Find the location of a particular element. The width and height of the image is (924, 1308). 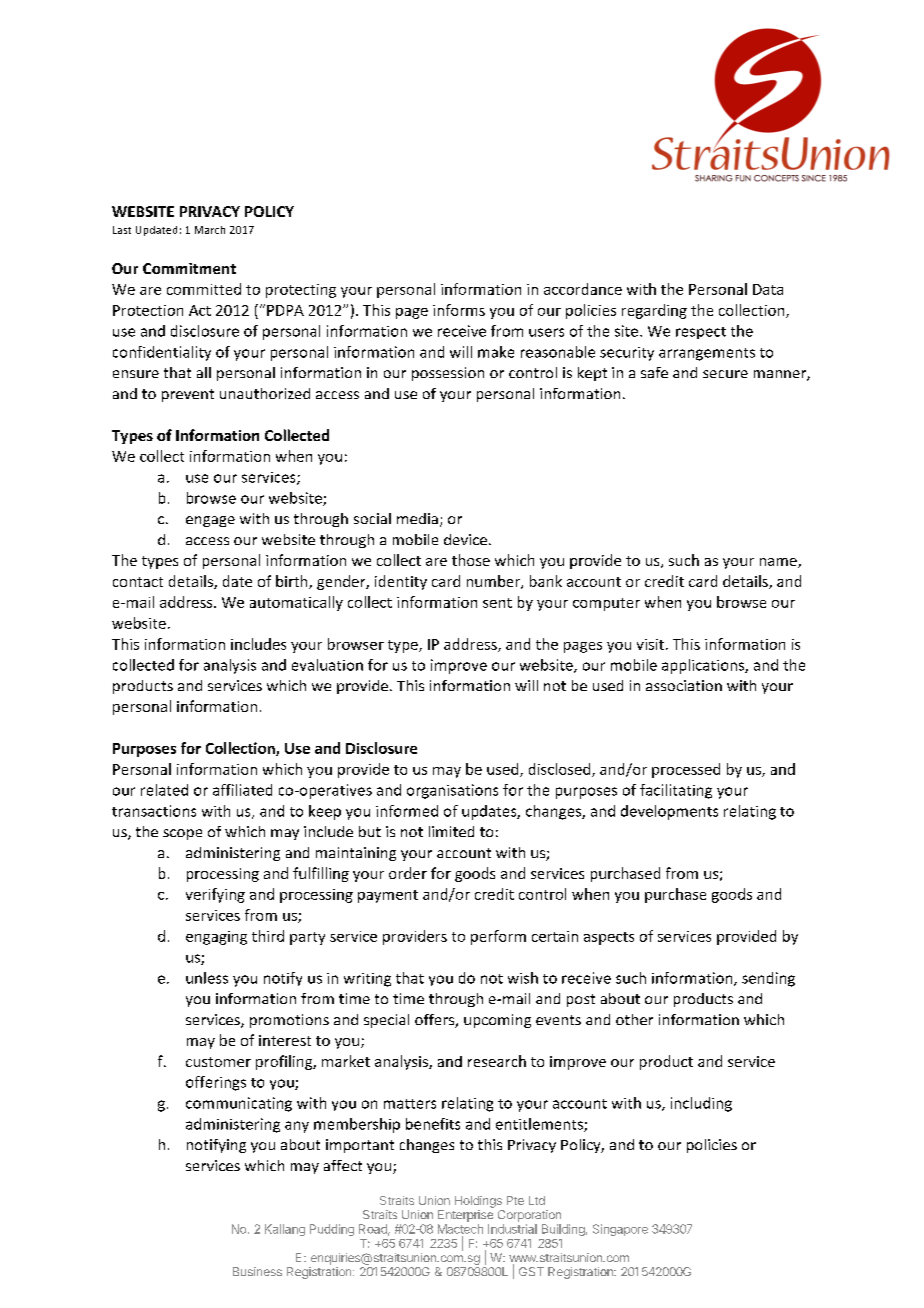

Data is located at coordinates (768, 289).
